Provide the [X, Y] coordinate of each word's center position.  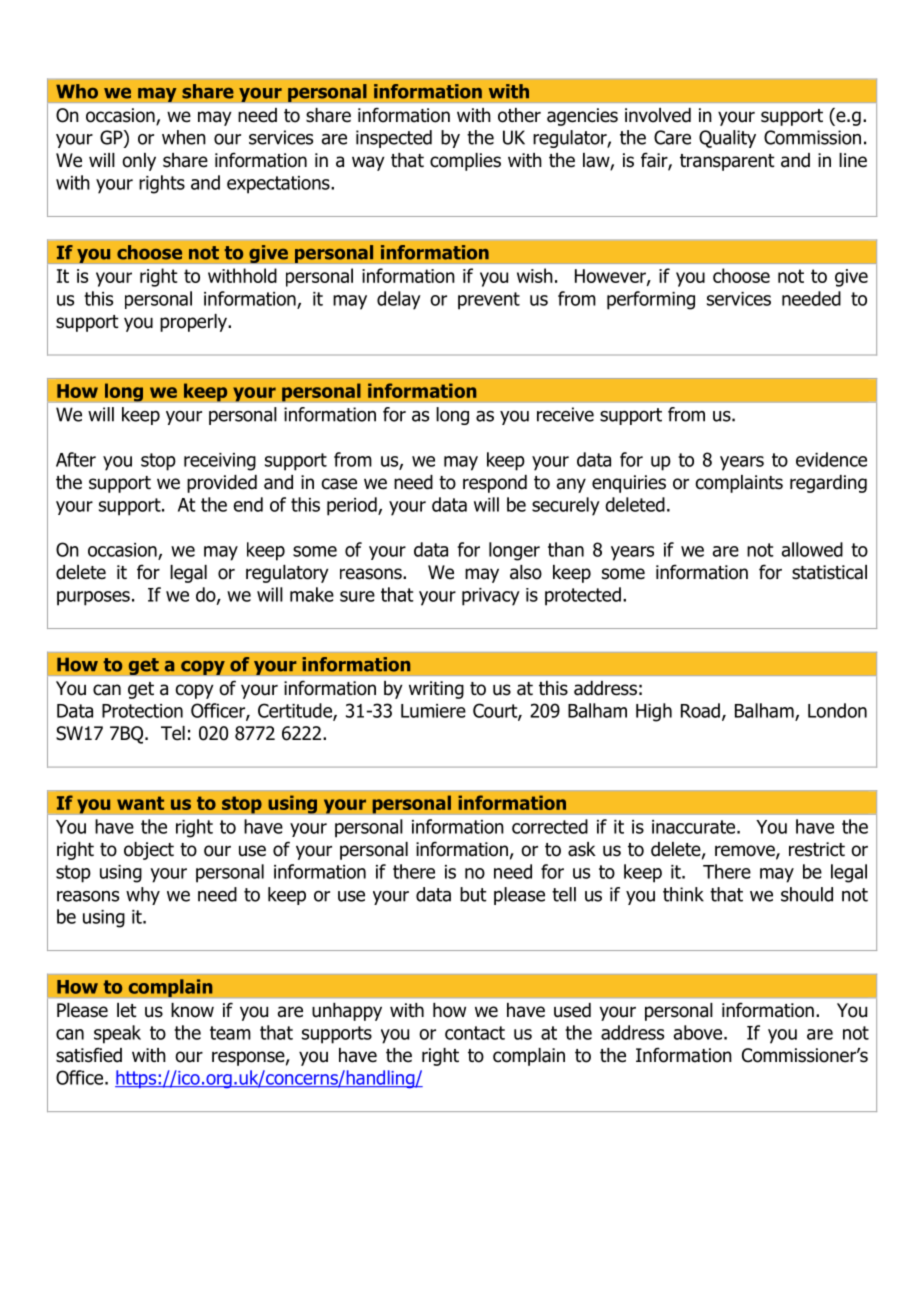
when [184, 137]
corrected [550, 826]
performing [651, 300]
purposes [93, 598]
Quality [727, 139]
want [140, 803]
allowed [812, 549]
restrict [817, 849]
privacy [491, 597]
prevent [489, 301]
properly [194, 323]
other [519, 115]
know [192, 1010]
